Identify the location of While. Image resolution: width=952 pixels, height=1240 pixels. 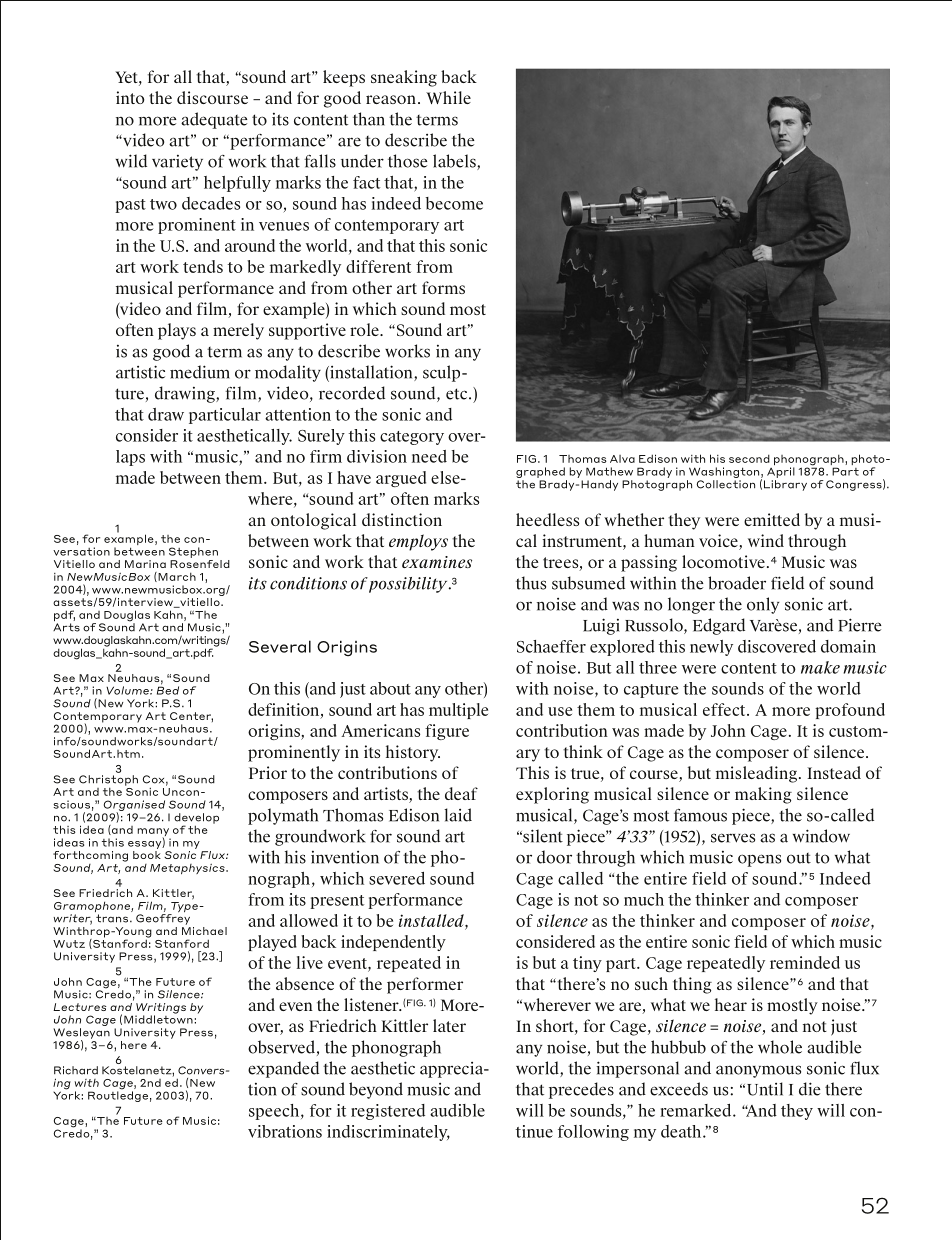
(448, 97).
